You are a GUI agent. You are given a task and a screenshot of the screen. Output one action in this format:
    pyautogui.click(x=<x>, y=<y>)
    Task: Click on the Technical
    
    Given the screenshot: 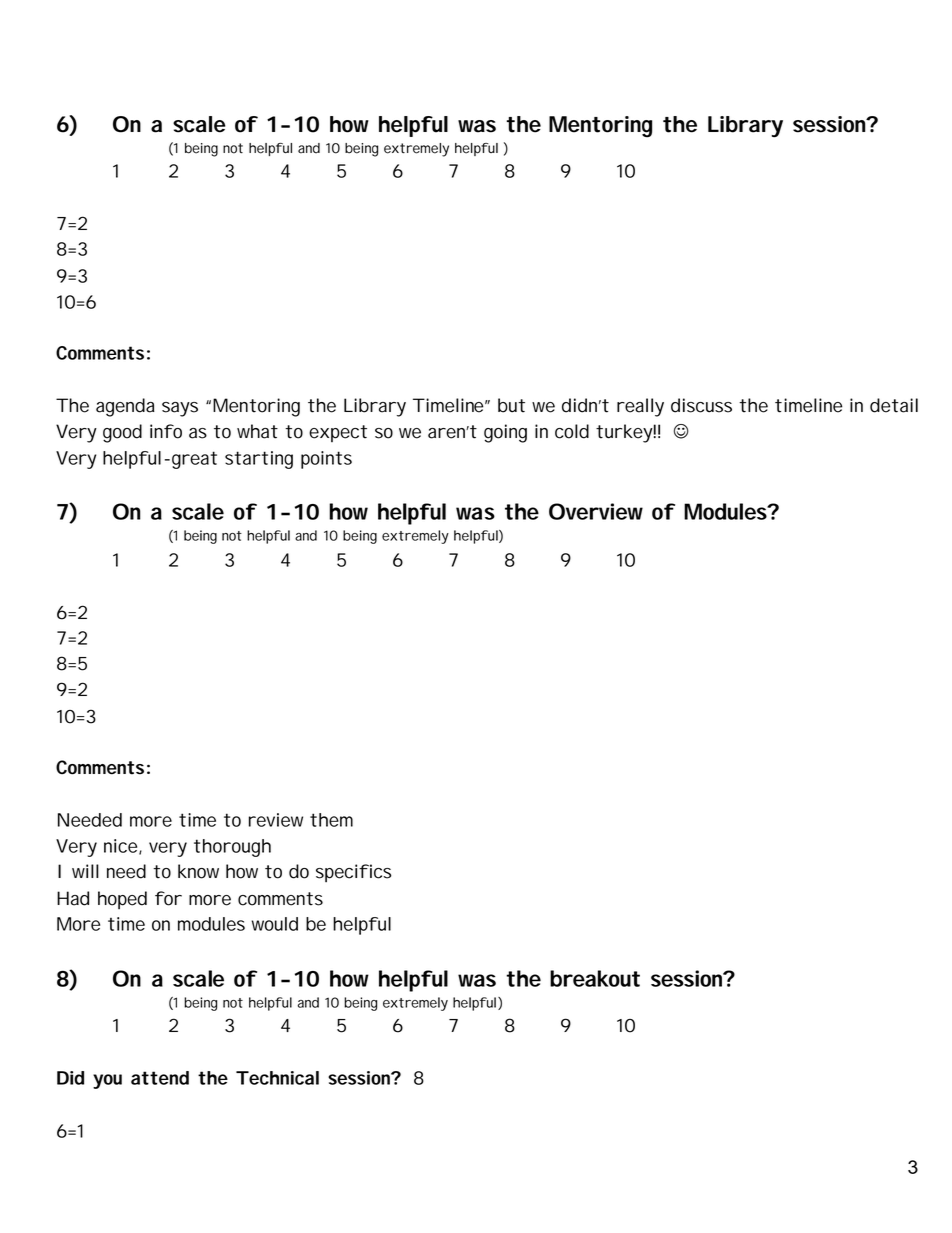 What is the action you would take?
    pyautogui.click(x=277, y=1078)
